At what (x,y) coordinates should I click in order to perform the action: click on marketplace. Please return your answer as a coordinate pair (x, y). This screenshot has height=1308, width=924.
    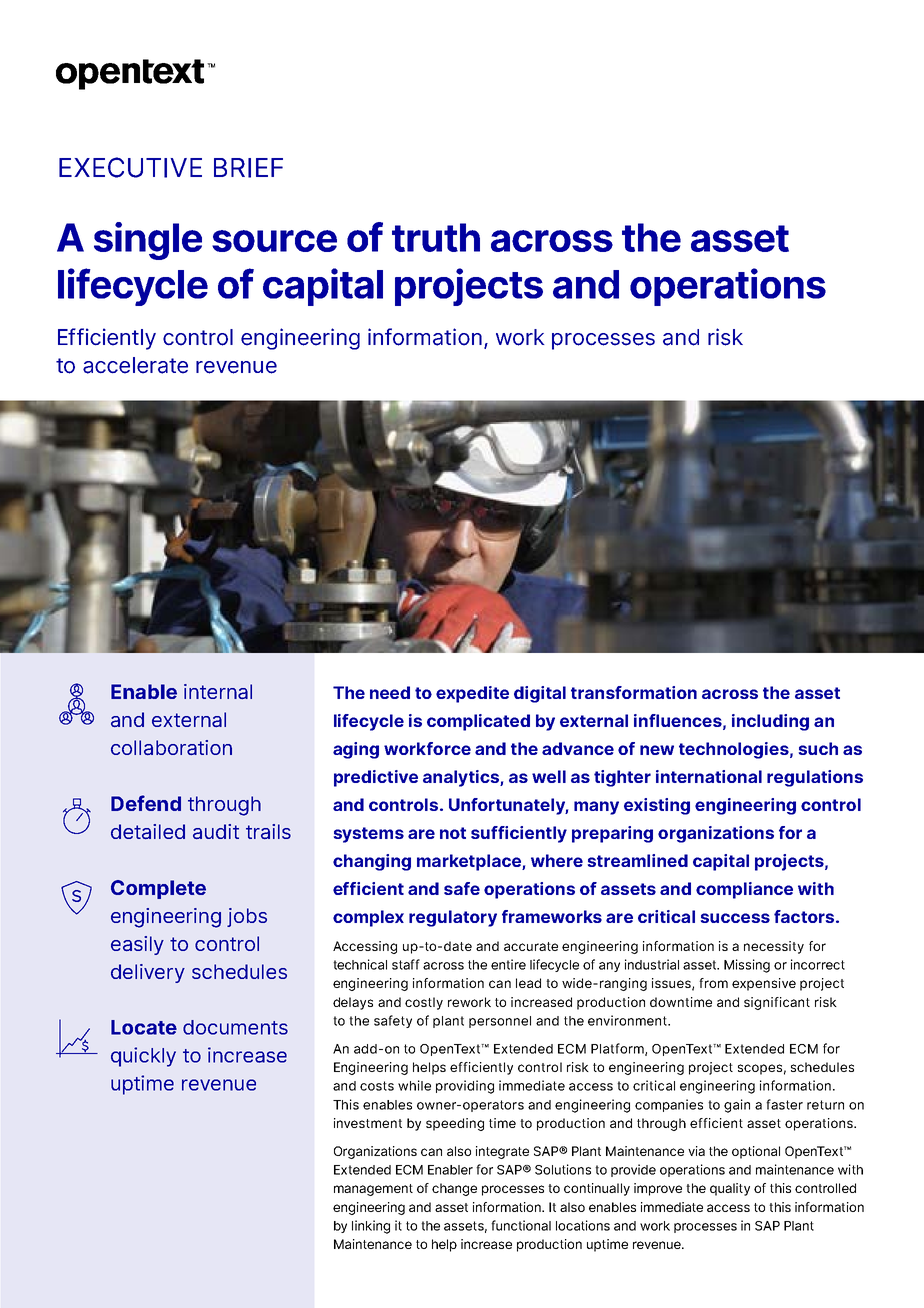
    Looking at the image, I should click on (470, 862).
